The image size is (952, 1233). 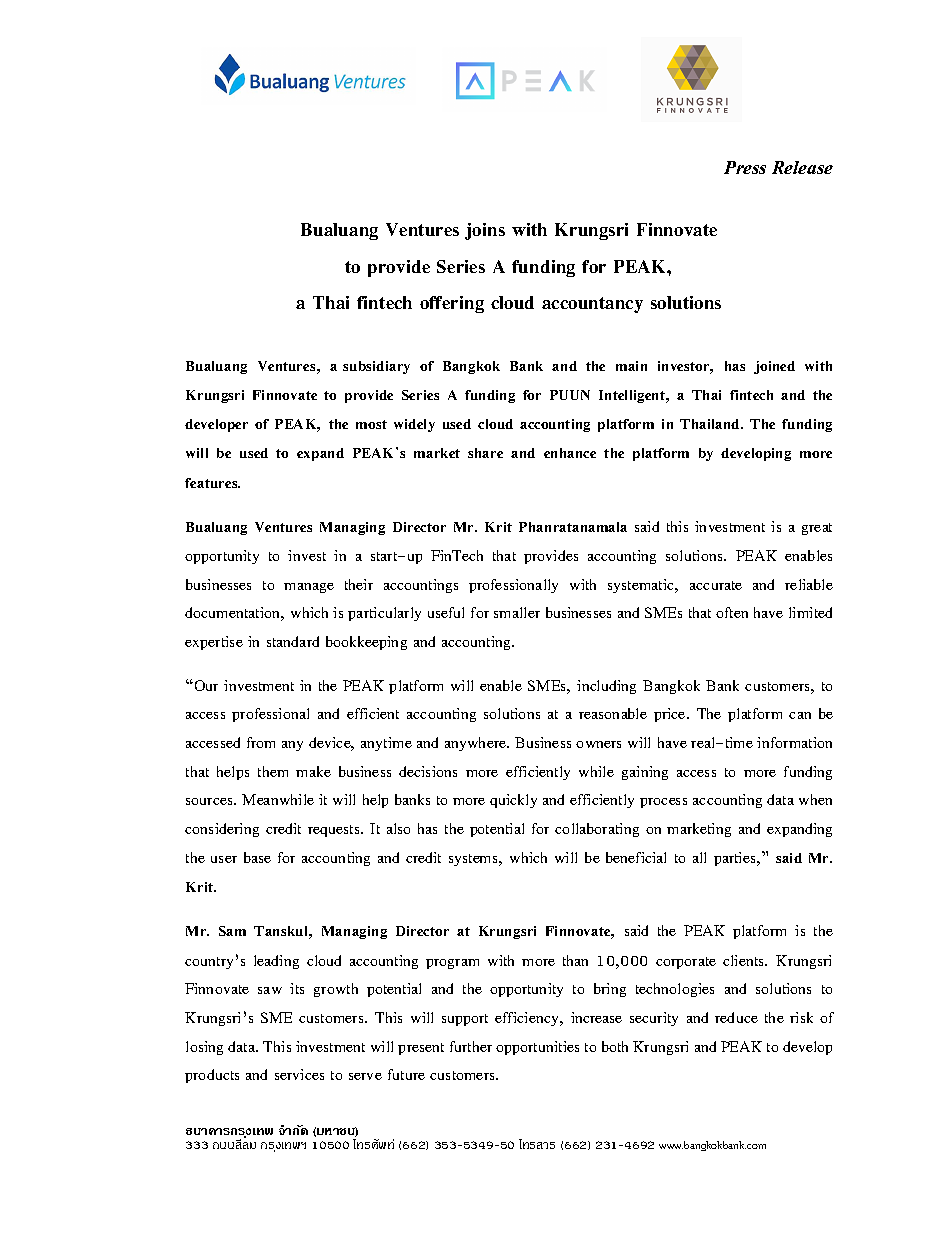 What do you see at coordinates (376, 367) in the screenshot?
I see `subsidiary` at bounding box center [376, 367].
